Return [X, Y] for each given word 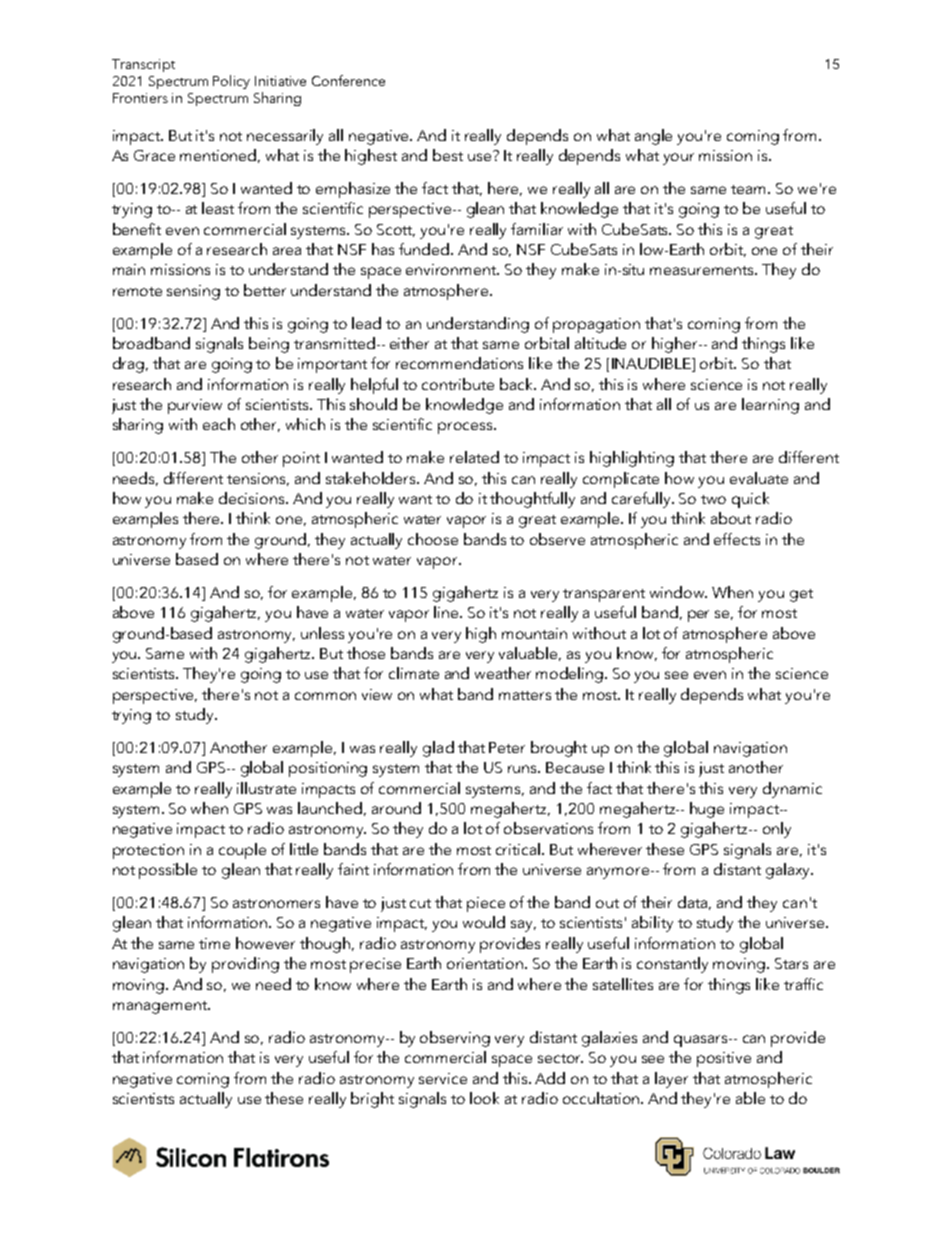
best [448, 155]
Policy [231, 82]
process [466, 428]
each [219, 424]
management [161, 1007]
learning [770, 406]
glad [438, 749]
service [443, 1078]
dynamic [792, 790]
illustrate [266, 788]
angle [653, 137]
